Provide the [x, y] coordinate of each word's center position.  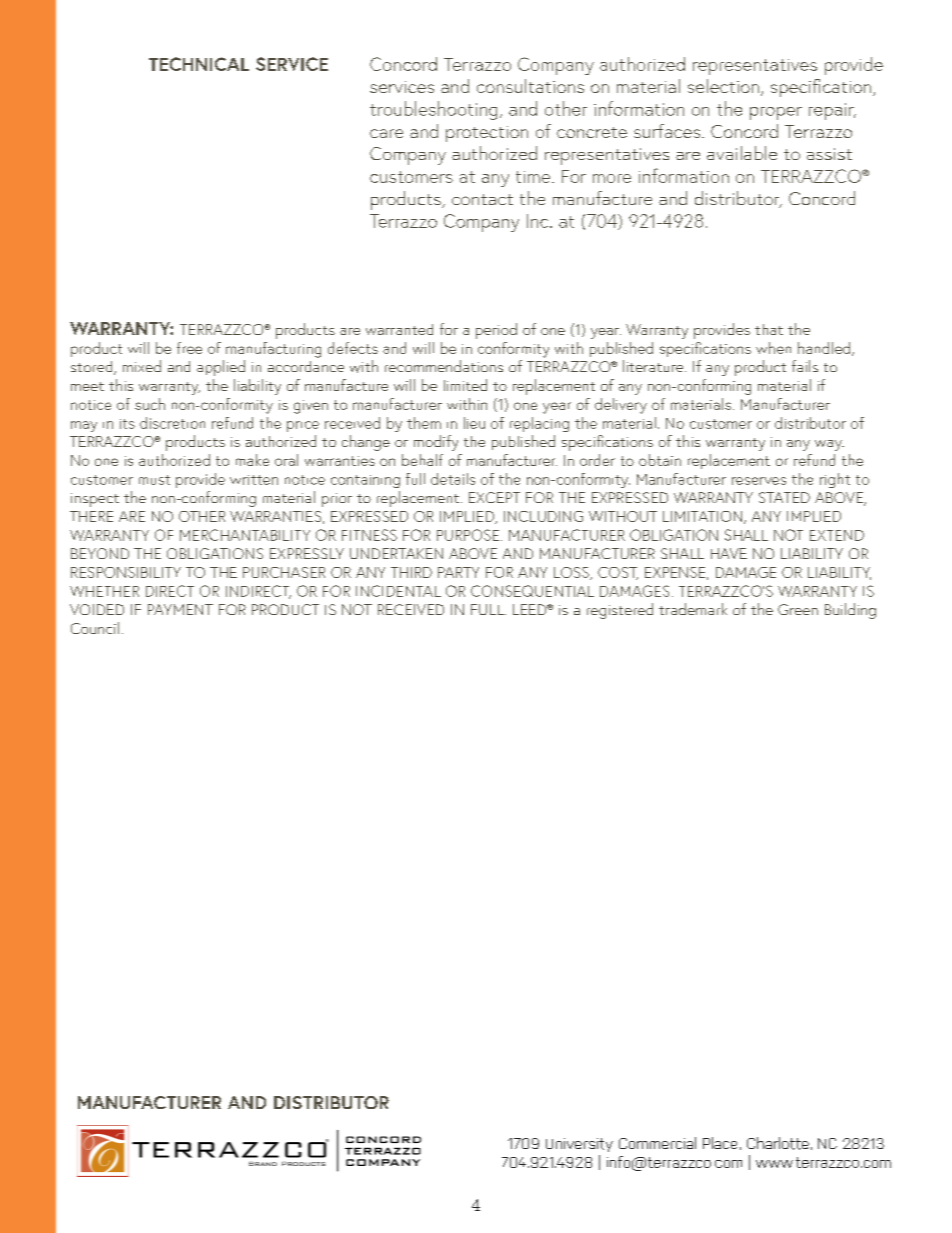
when [773, 348]
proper [776, 113]
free [189, 348]
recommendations [444, 366]
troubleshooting [433, 110]
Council [95, 628]
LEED [531, 609]
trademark [693, 609]
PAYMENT [180, 609]
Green [798, 609]
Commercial [657, 1143]
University [579, 1145]
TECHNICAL [199, 64]
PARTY [458, 572]
